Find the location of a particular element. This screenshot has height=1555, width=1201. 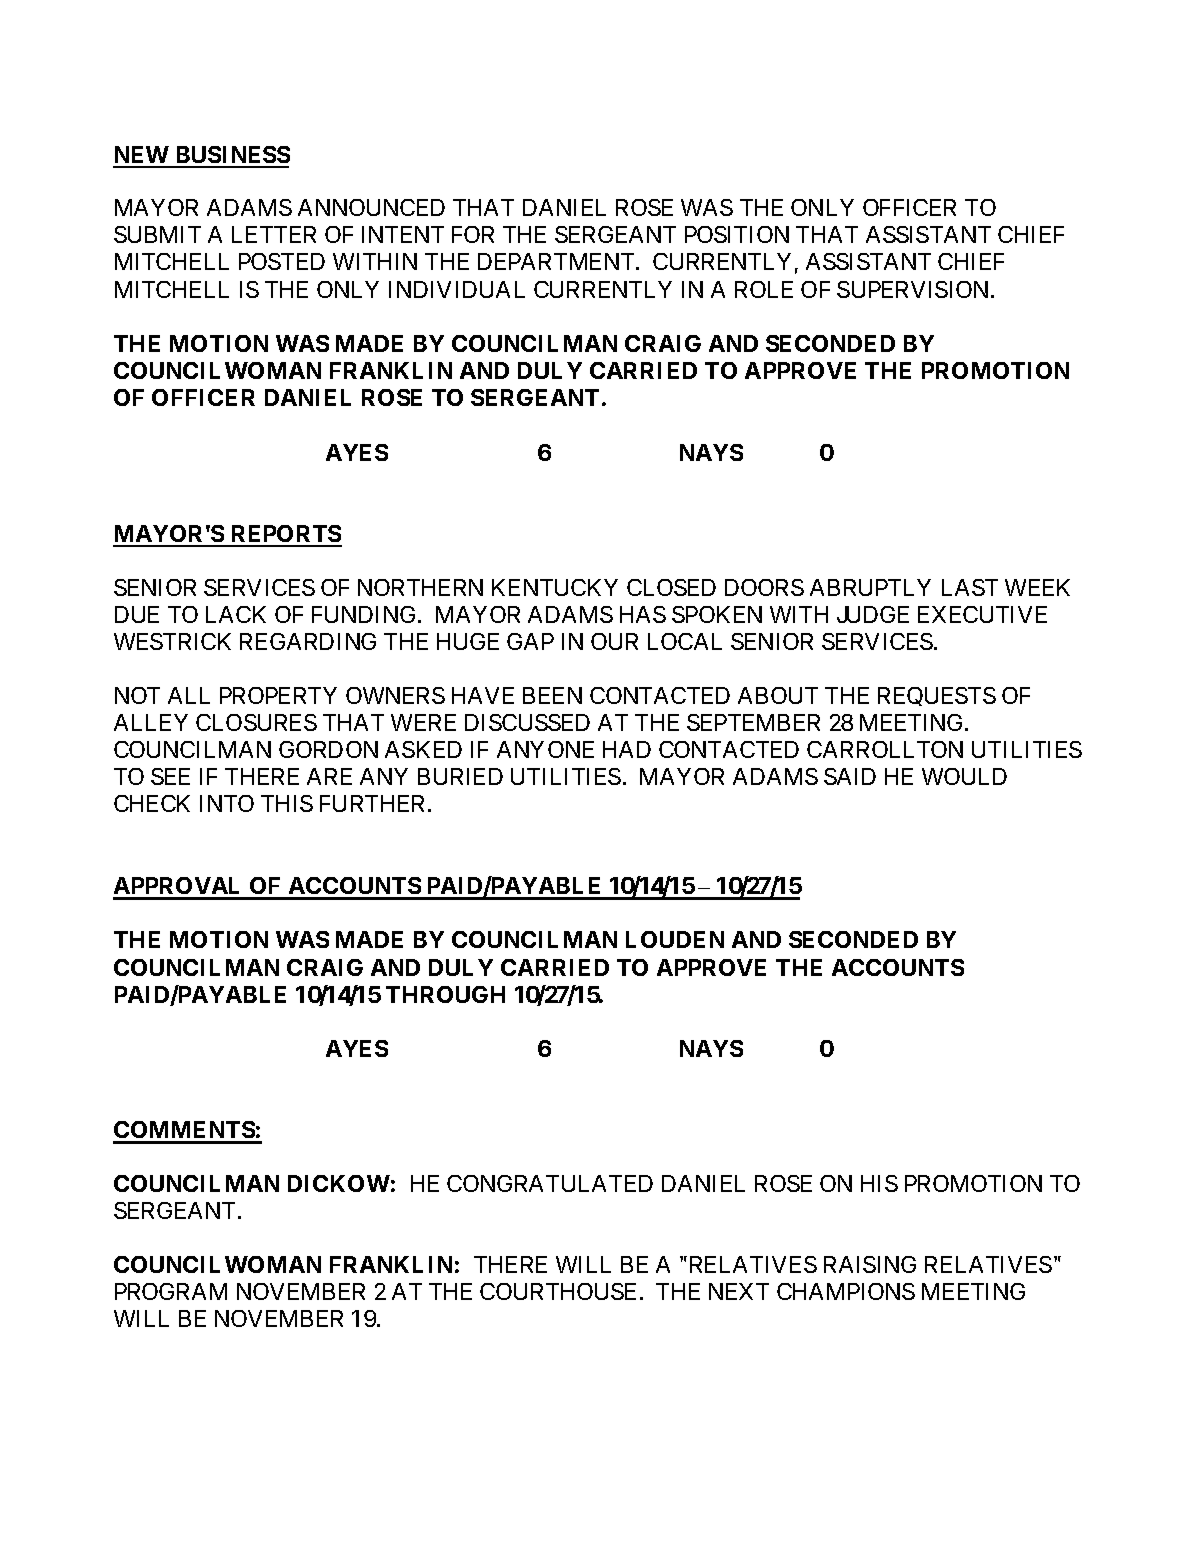

LETTER is located at coordinates (274, 234).
